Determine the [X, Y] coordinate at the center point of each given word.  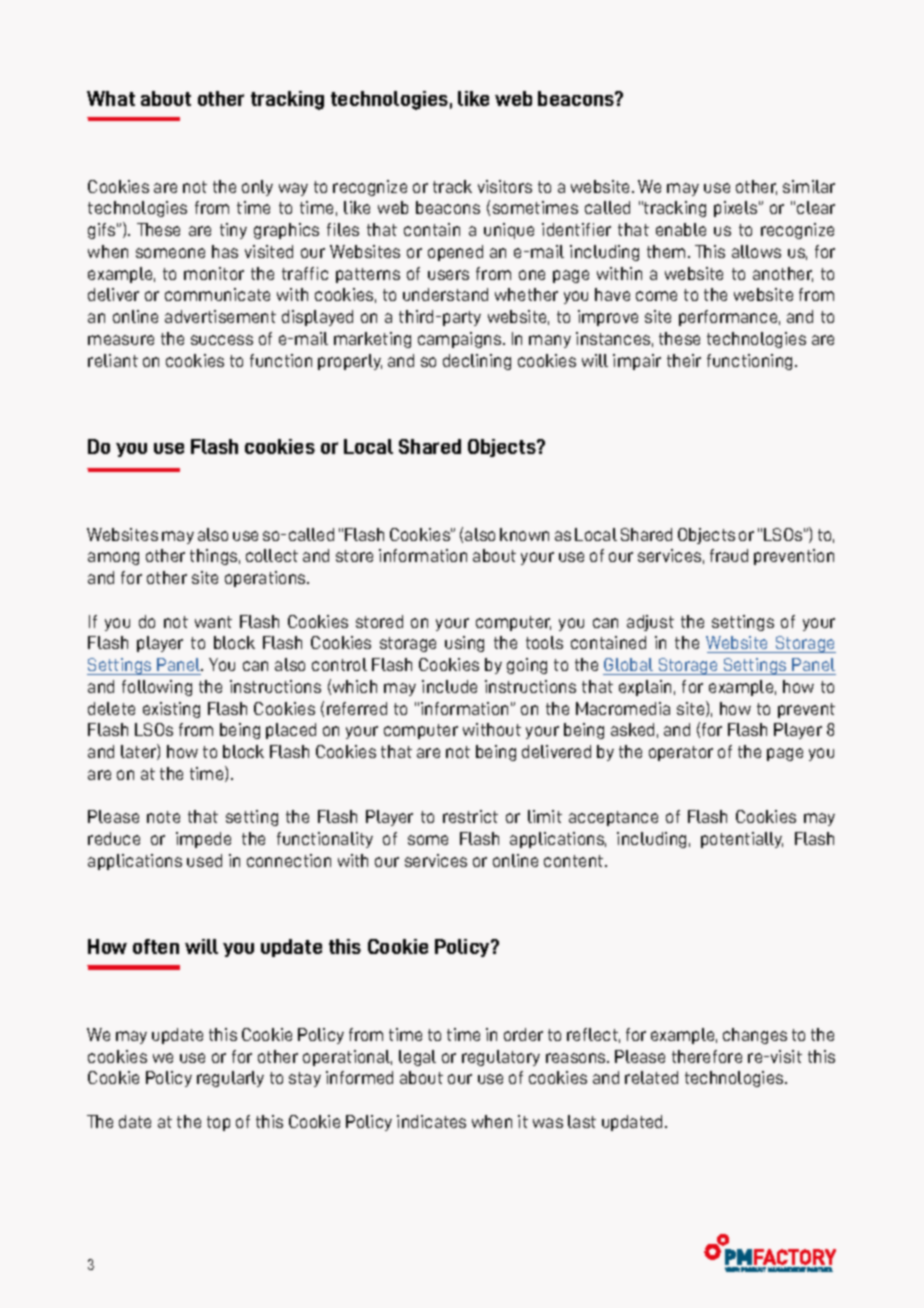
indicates [431, 1121]
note [163, 817]
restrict [470, 816]
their [684, 360]
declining [477, 362]
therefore [707, 1056]
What [111, 98]
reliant [113, 360]
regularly [230, 1079]
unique [509, 231]
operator [681, 753]
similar [809, 186]
